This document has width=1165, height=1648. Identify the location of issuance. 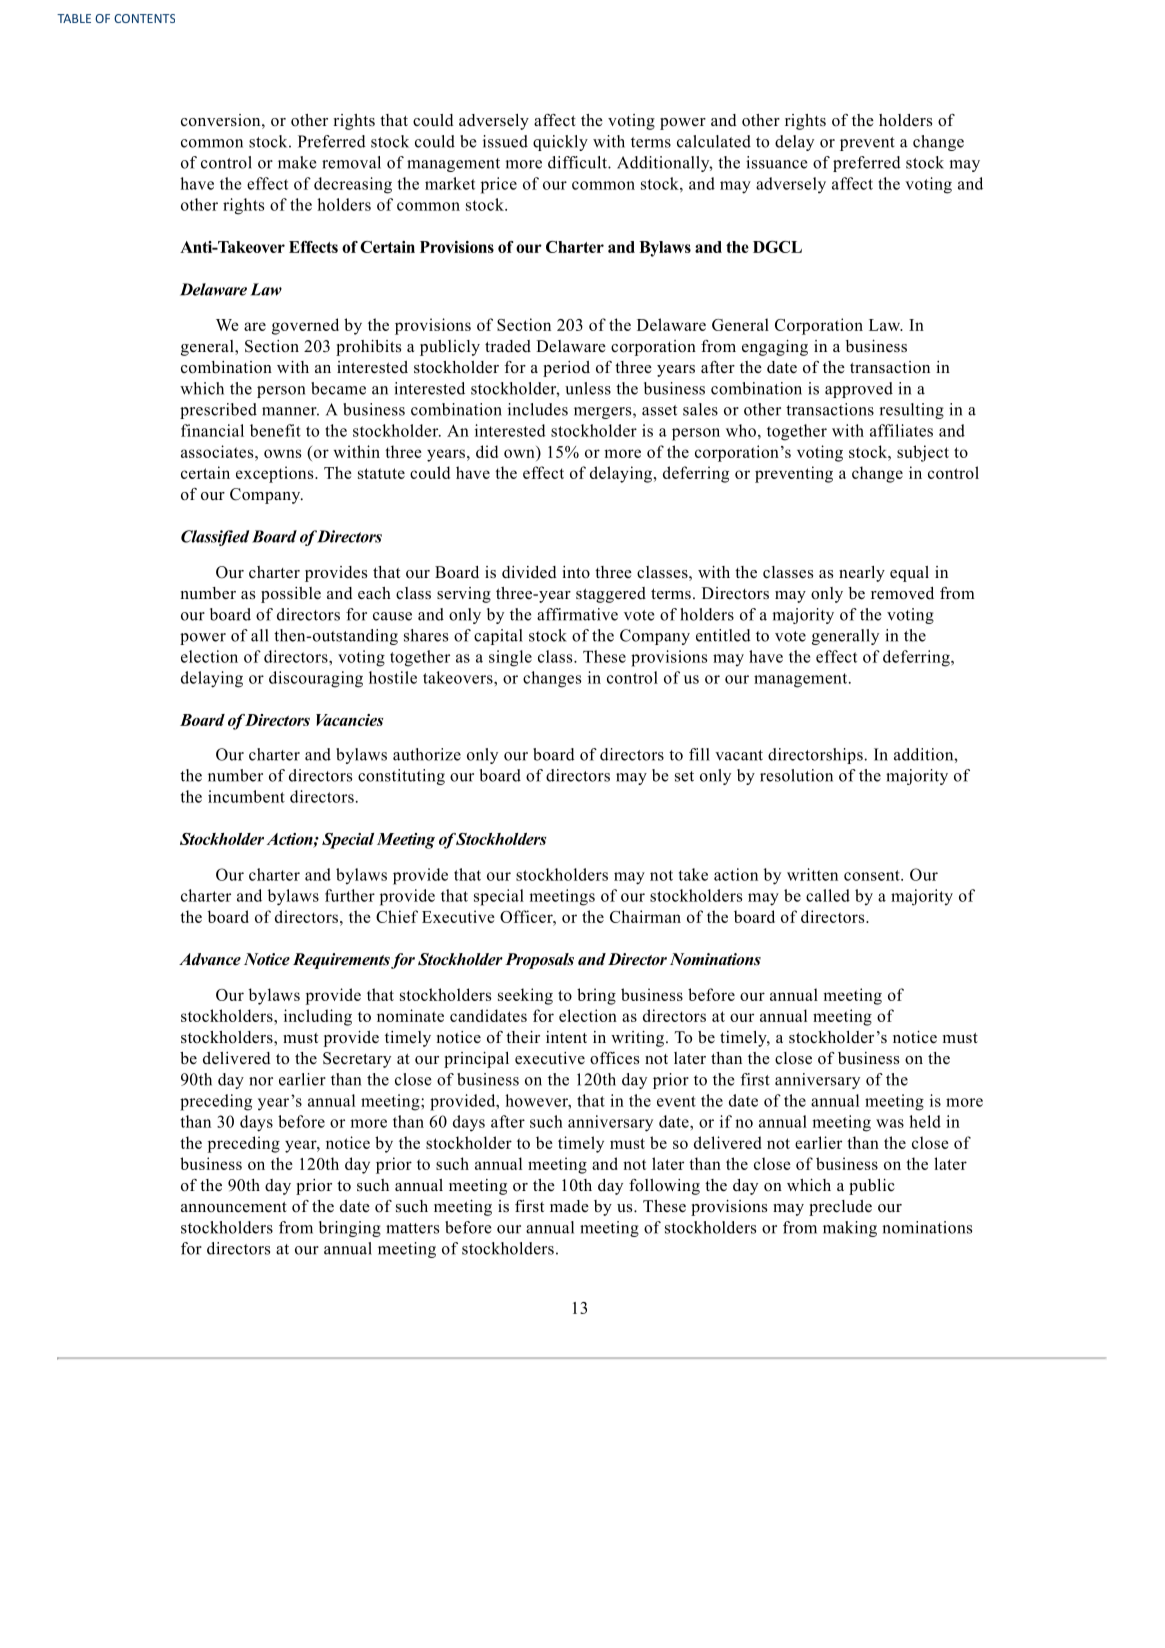
(776, 162).
